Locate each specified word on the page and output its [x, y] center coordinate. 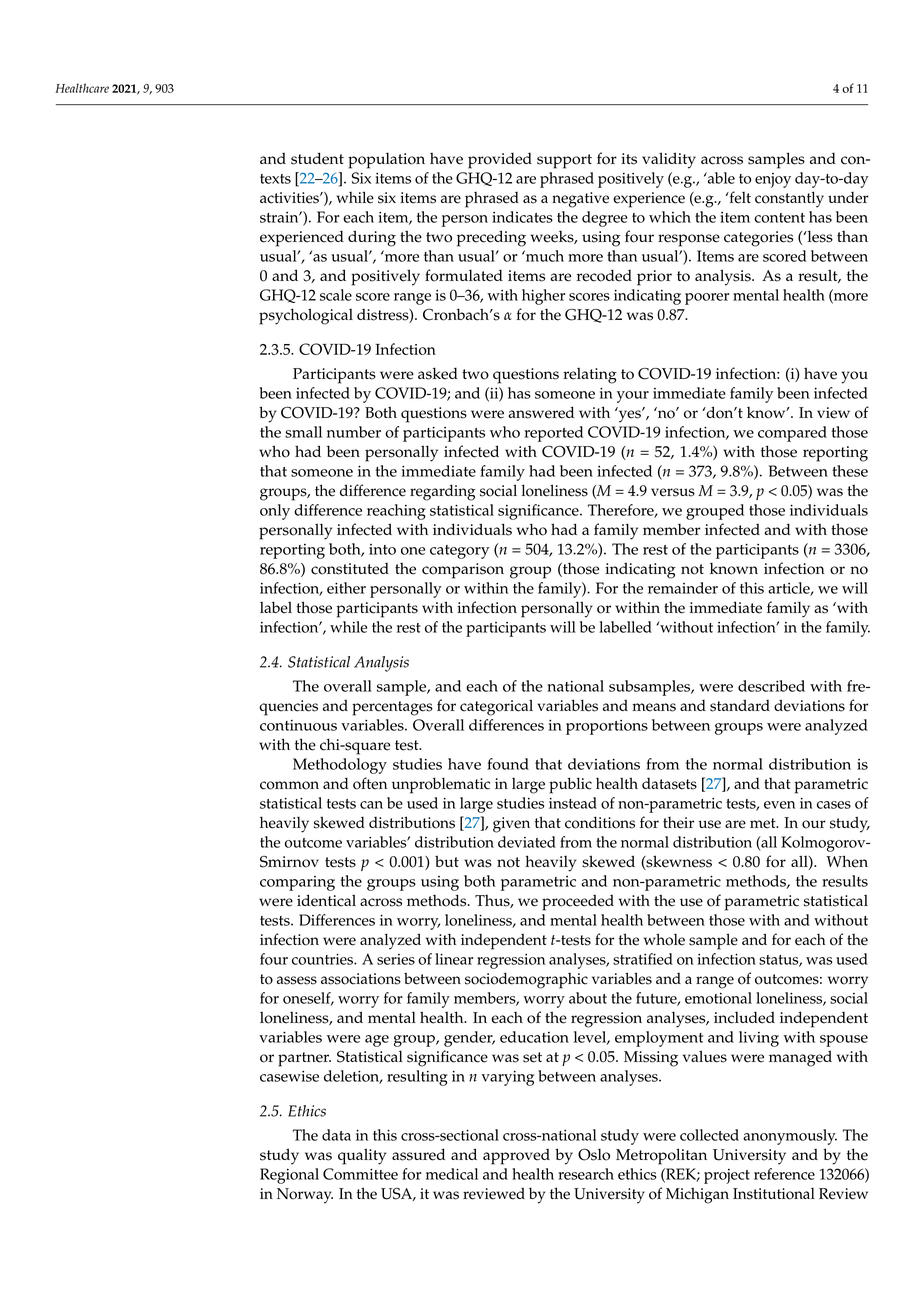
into [382, 549]
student [317, 158]
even [779, 805]
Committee [360, 1174]
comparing [297, 883]
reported [553, 434]
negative [580, 200]
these [850, 471]
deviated [527, 842]
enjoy [773, 180]
